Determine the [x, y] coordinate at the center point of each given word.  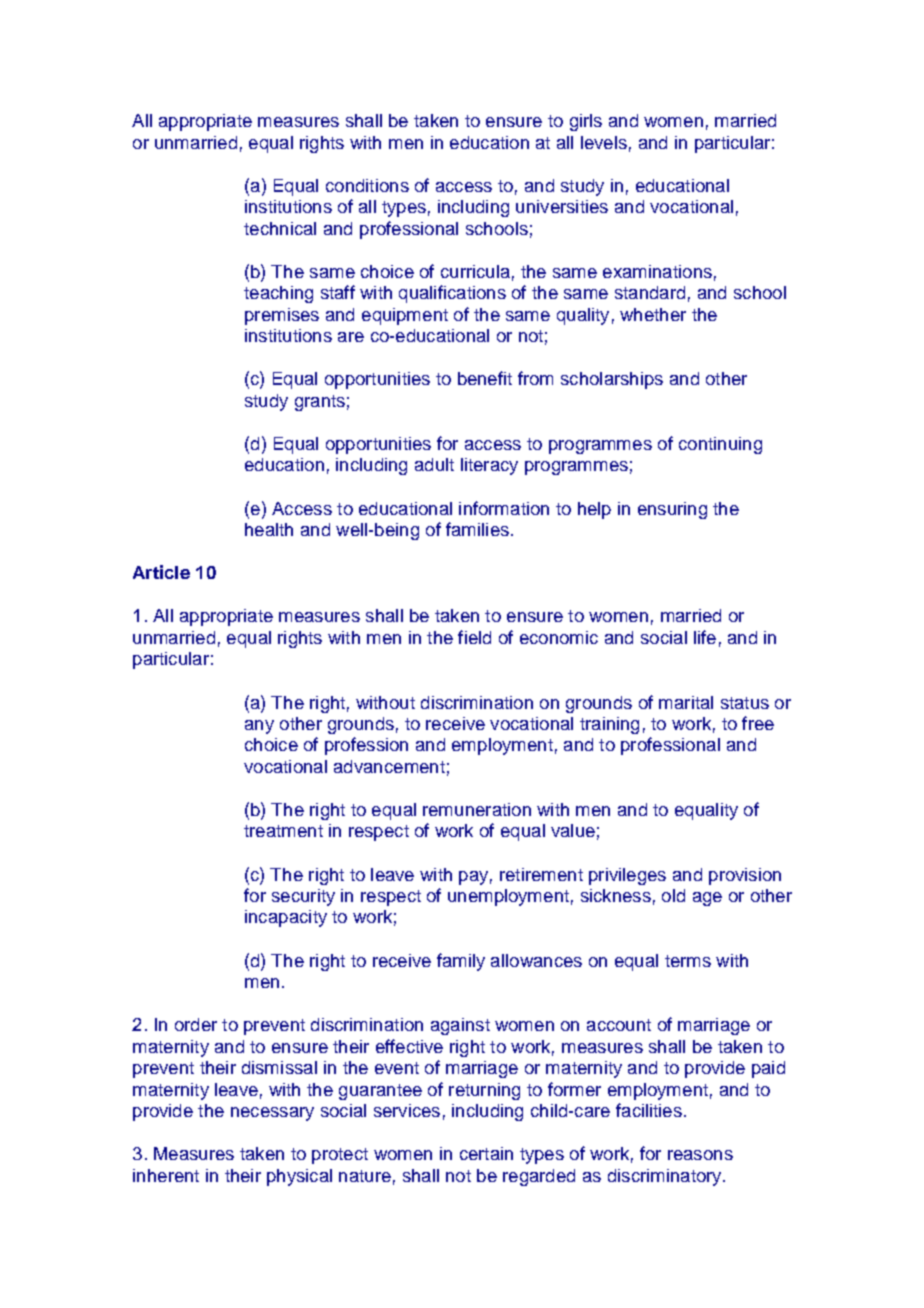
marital [686, 702]
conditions [367, 185]
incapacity [286, 918]
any [259, 727]
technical [280, 228]
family [461, 962]
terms [688, 961]
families [477, 529]
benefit [485, 378]
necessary [272, 1114]
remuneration [477, 809]
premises [282, 316]
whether [653, 314]
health [269, 529]
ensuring [672, 510]
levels [604, 142]
